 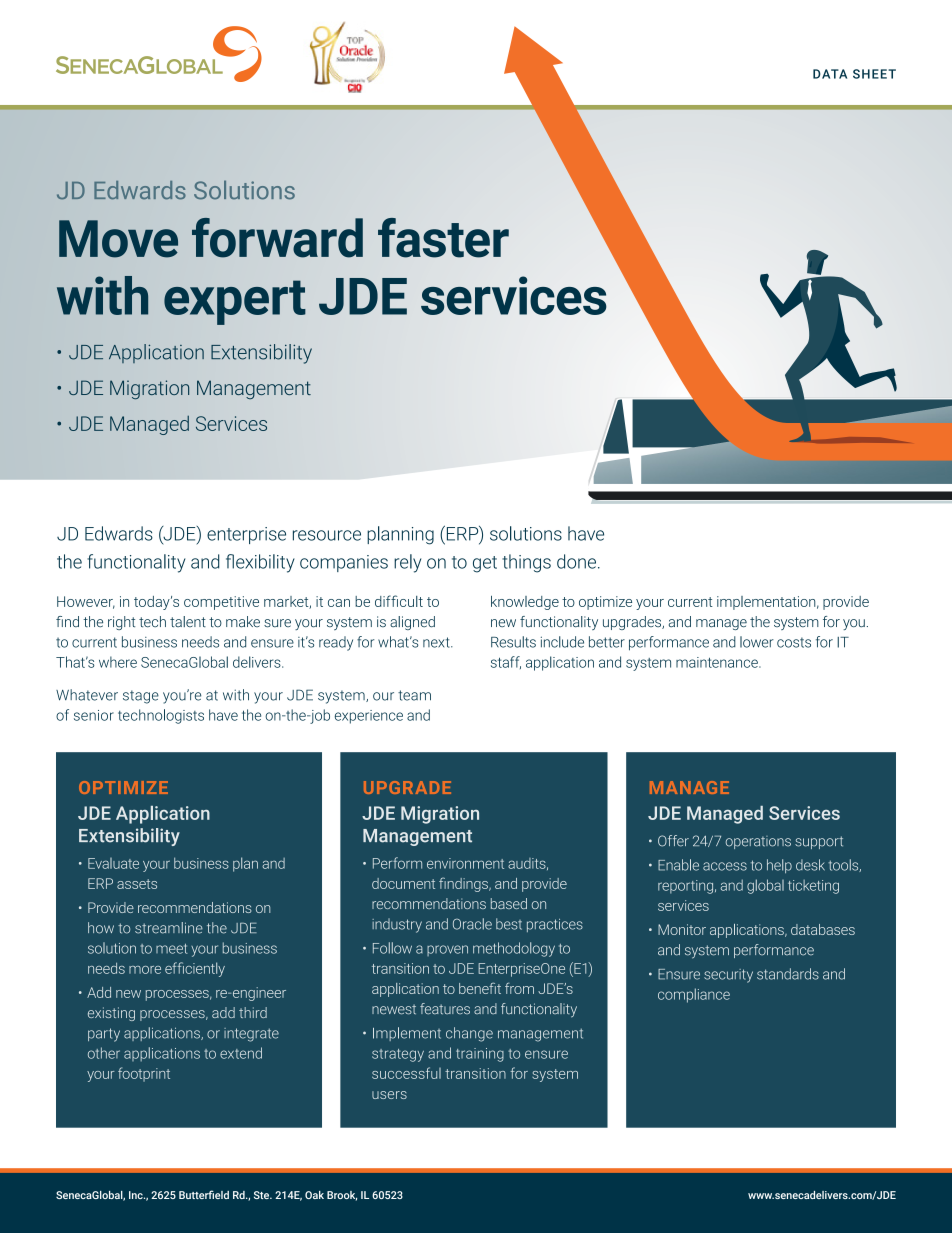 What do you see at coordinates (788, 974) in the document?
I see `standards` at bounding box center [788, 974].
